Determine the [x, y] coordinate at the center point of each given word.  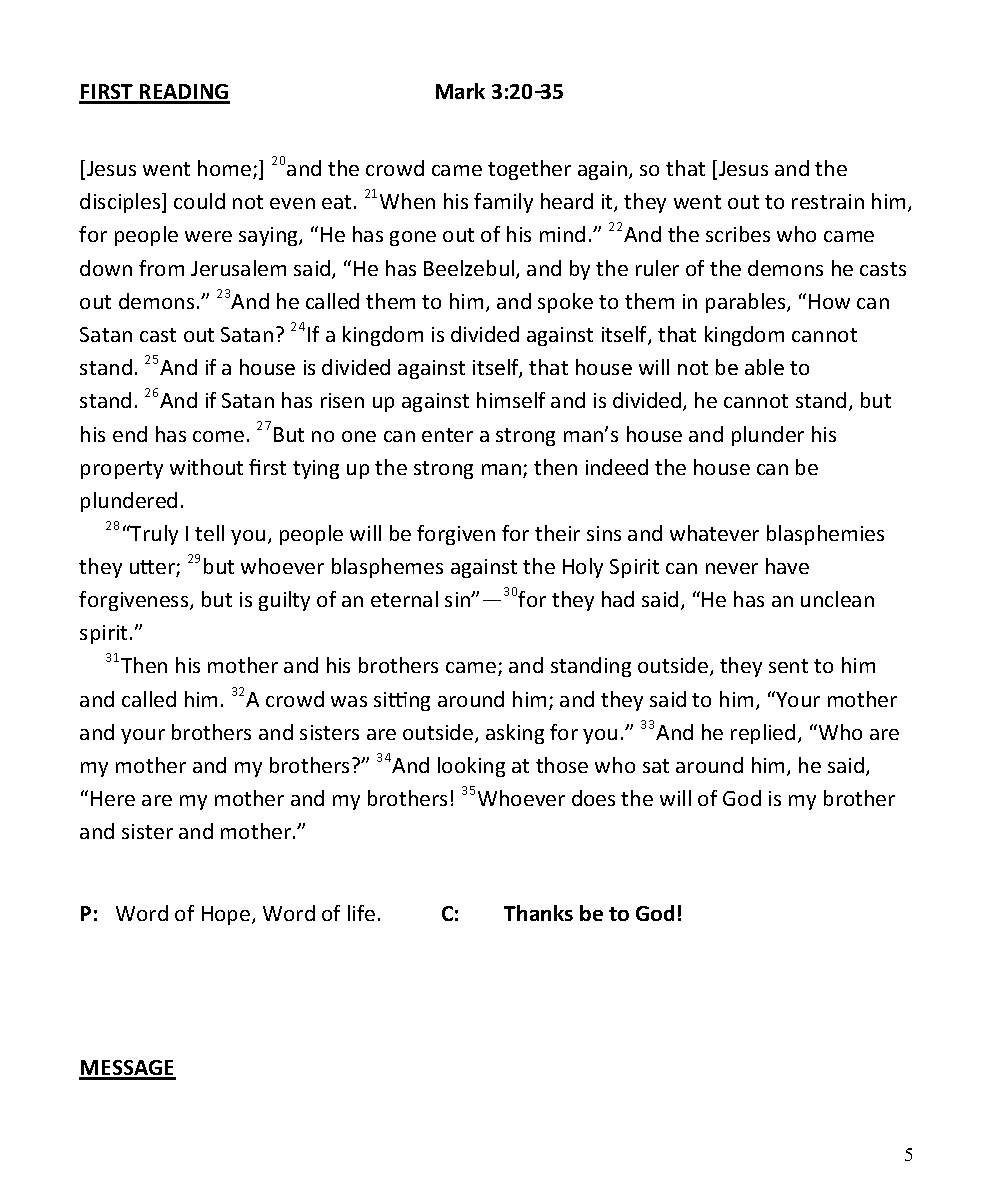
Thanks [538, 913]
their [557, 533]
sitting [402, 701]
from [161, 268]
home [226, 169]
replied [763, 734]
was [349, 701]
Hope [227, 915]
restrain [828, 201]
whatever [714, 533]
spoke [565, 303]
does [593, 798]
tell [209, 533]
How [829, 301]
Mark [460, 91]
